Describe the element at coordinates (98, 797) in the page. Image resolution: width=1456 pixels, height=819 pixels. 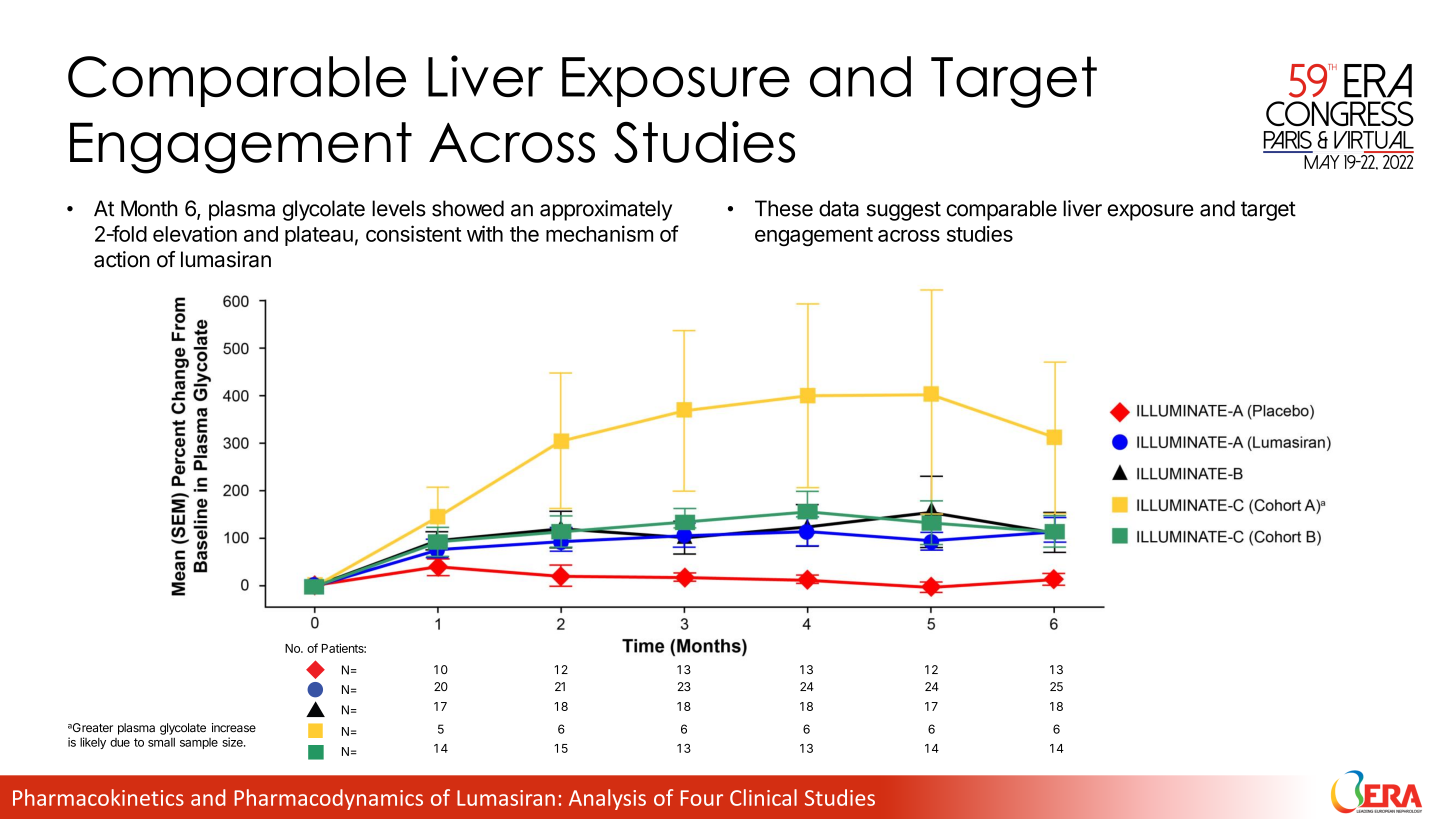
I see `Pharmacokinetics` at that location.
